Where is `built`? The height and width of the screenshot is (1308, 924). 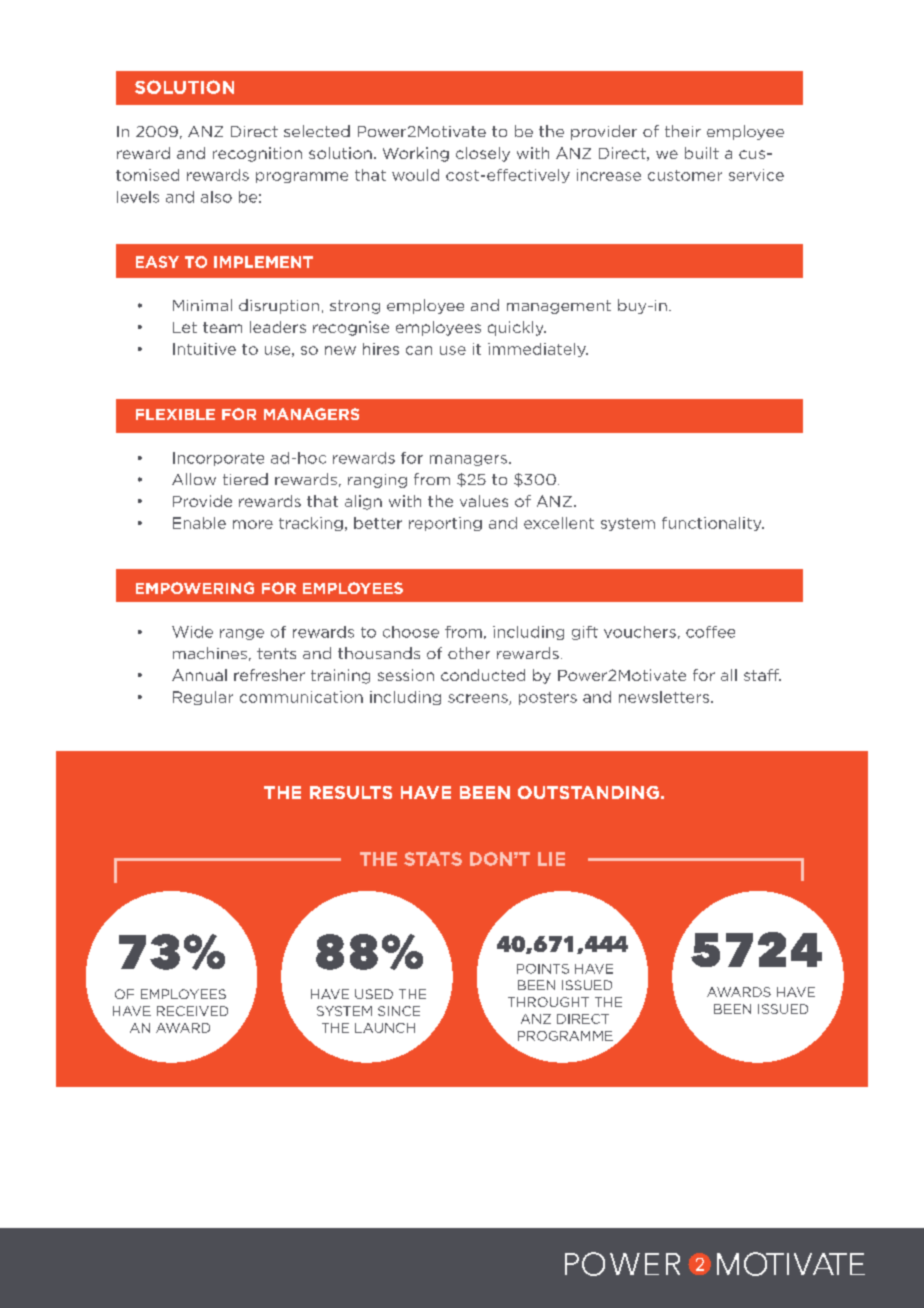 built is located at coordinates (702, 153).
